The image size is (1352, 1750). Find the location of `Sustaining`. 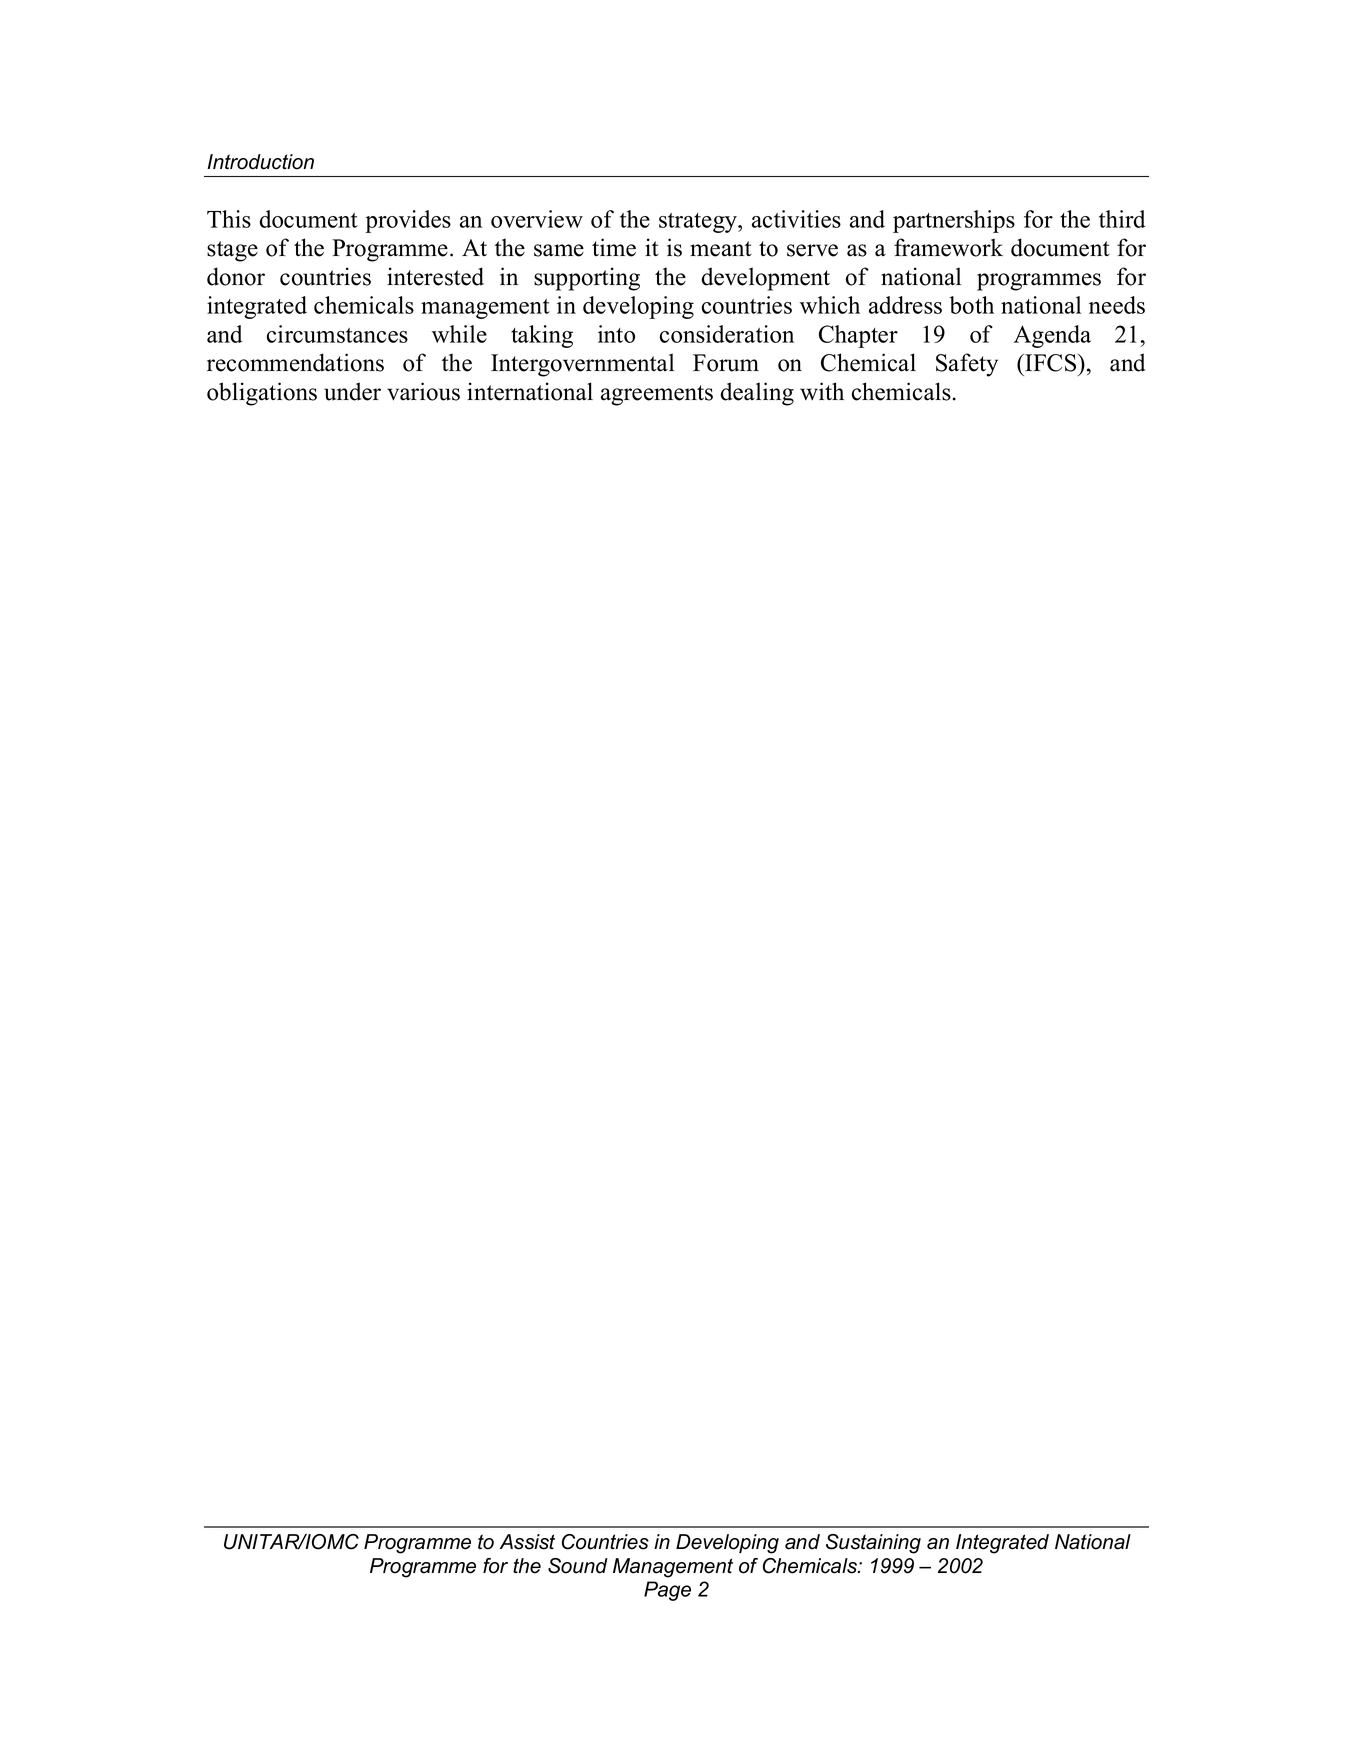

Sustaining is located at coordinates (873, 1544).
